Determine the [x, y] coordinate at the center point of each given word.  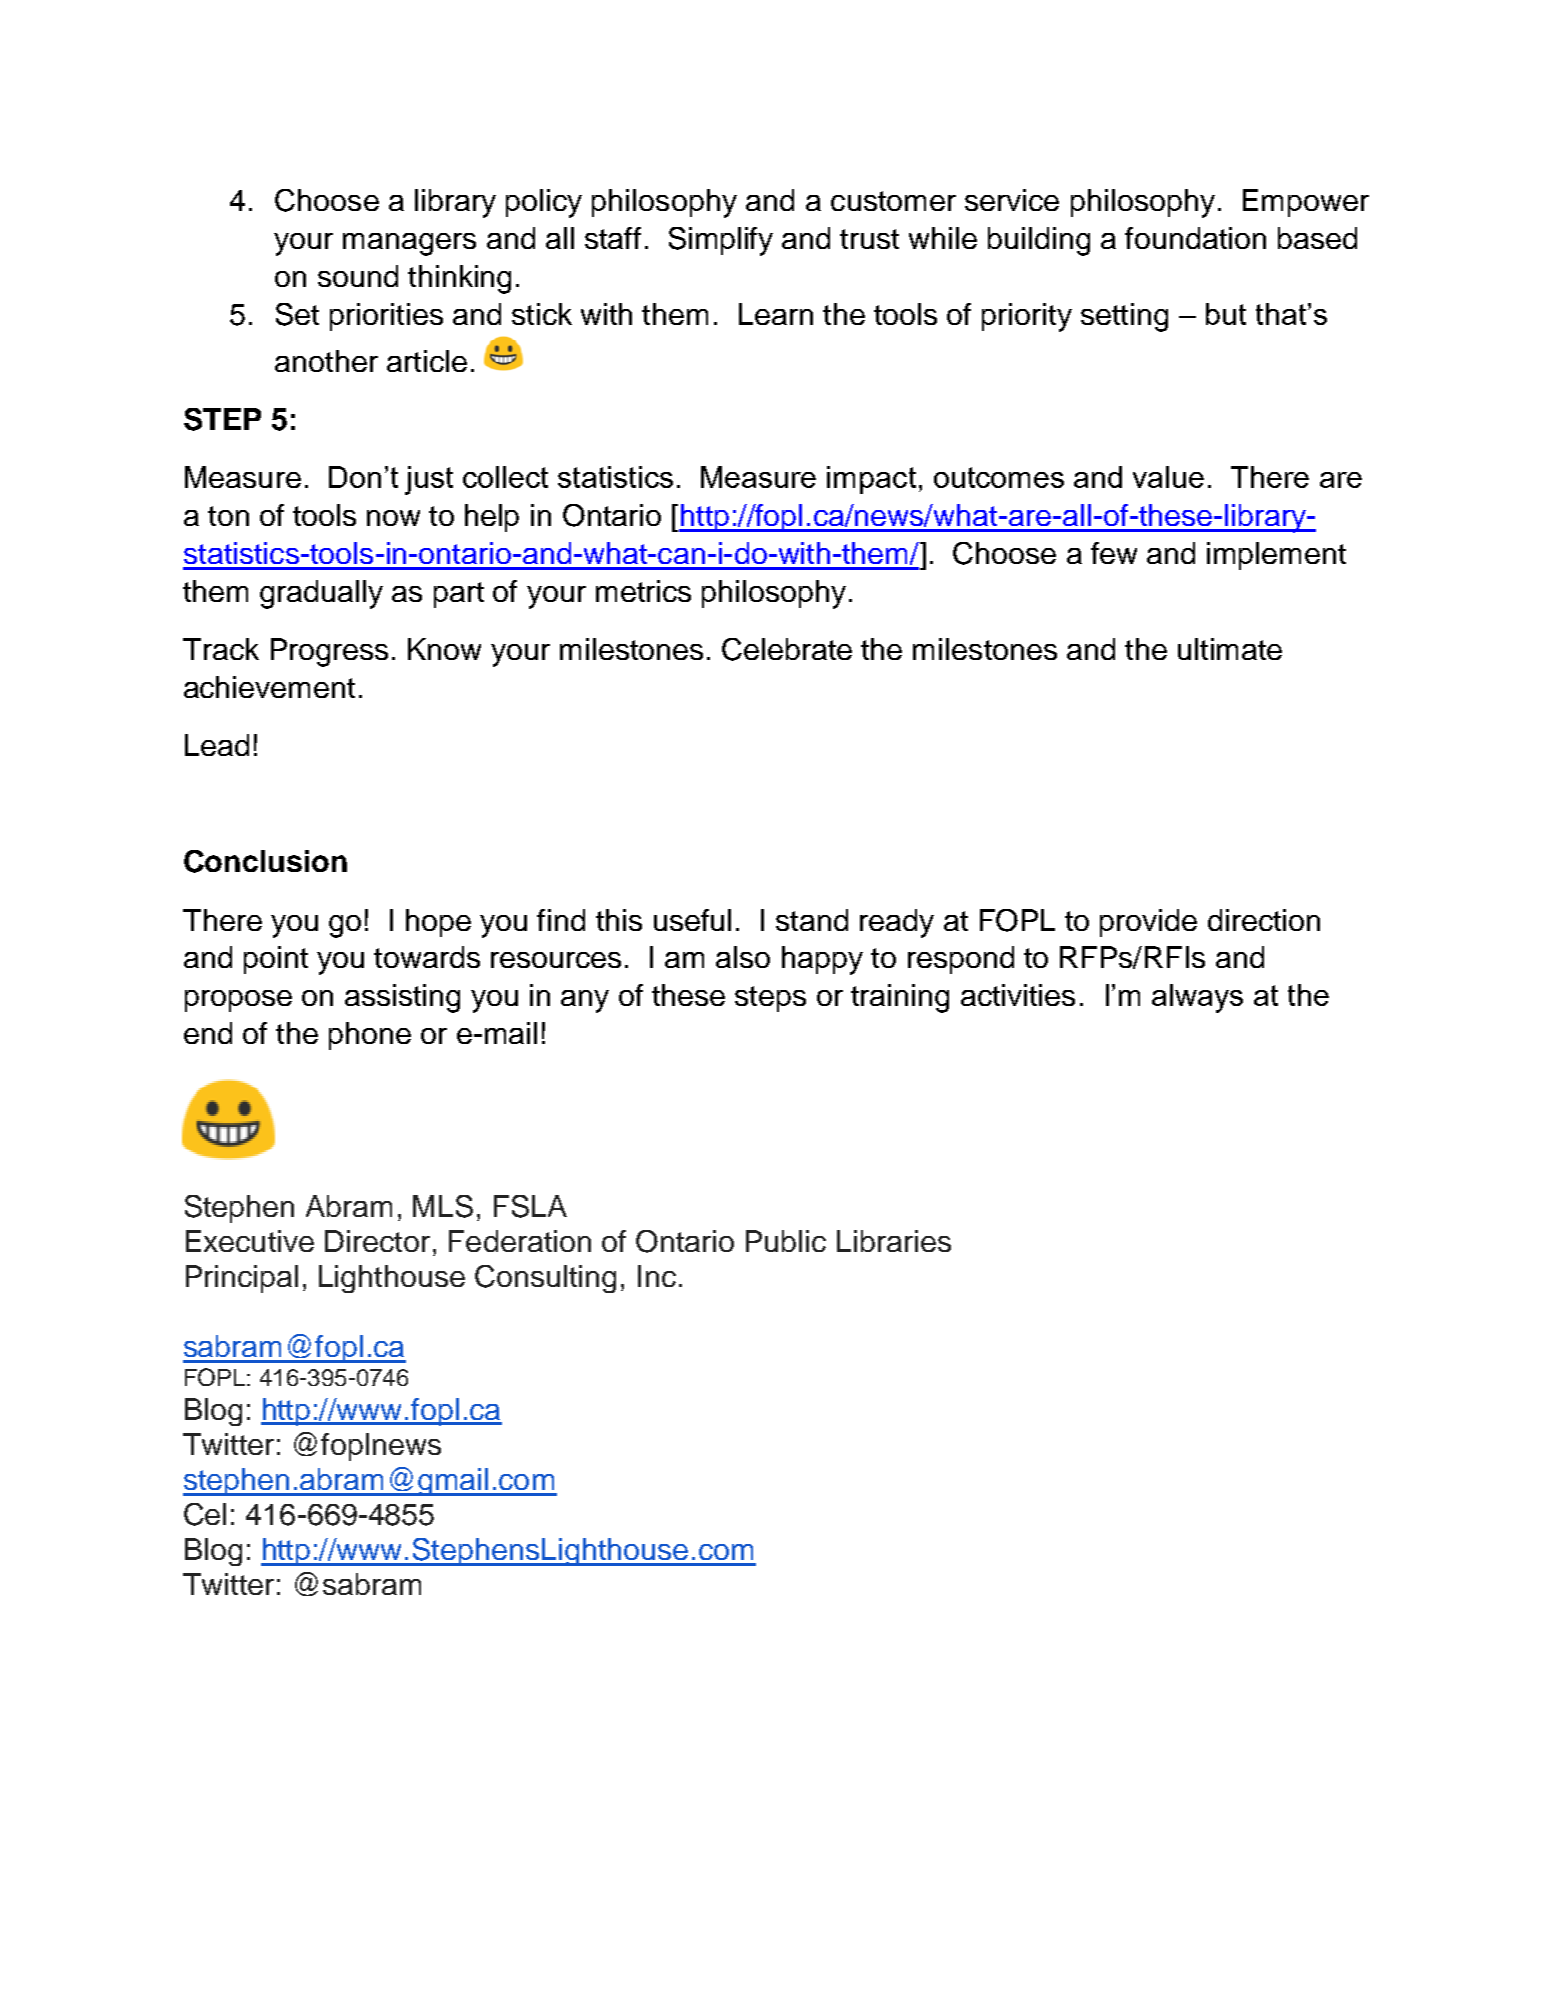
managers [409, 244]
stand [812, 920]
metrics [643, 591]
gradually [321, 594]
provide [1148, 923]
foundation [1195, 238]
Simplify [721, 241]
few [1114, 553]
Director [377, 1241]
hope [438, 923]
